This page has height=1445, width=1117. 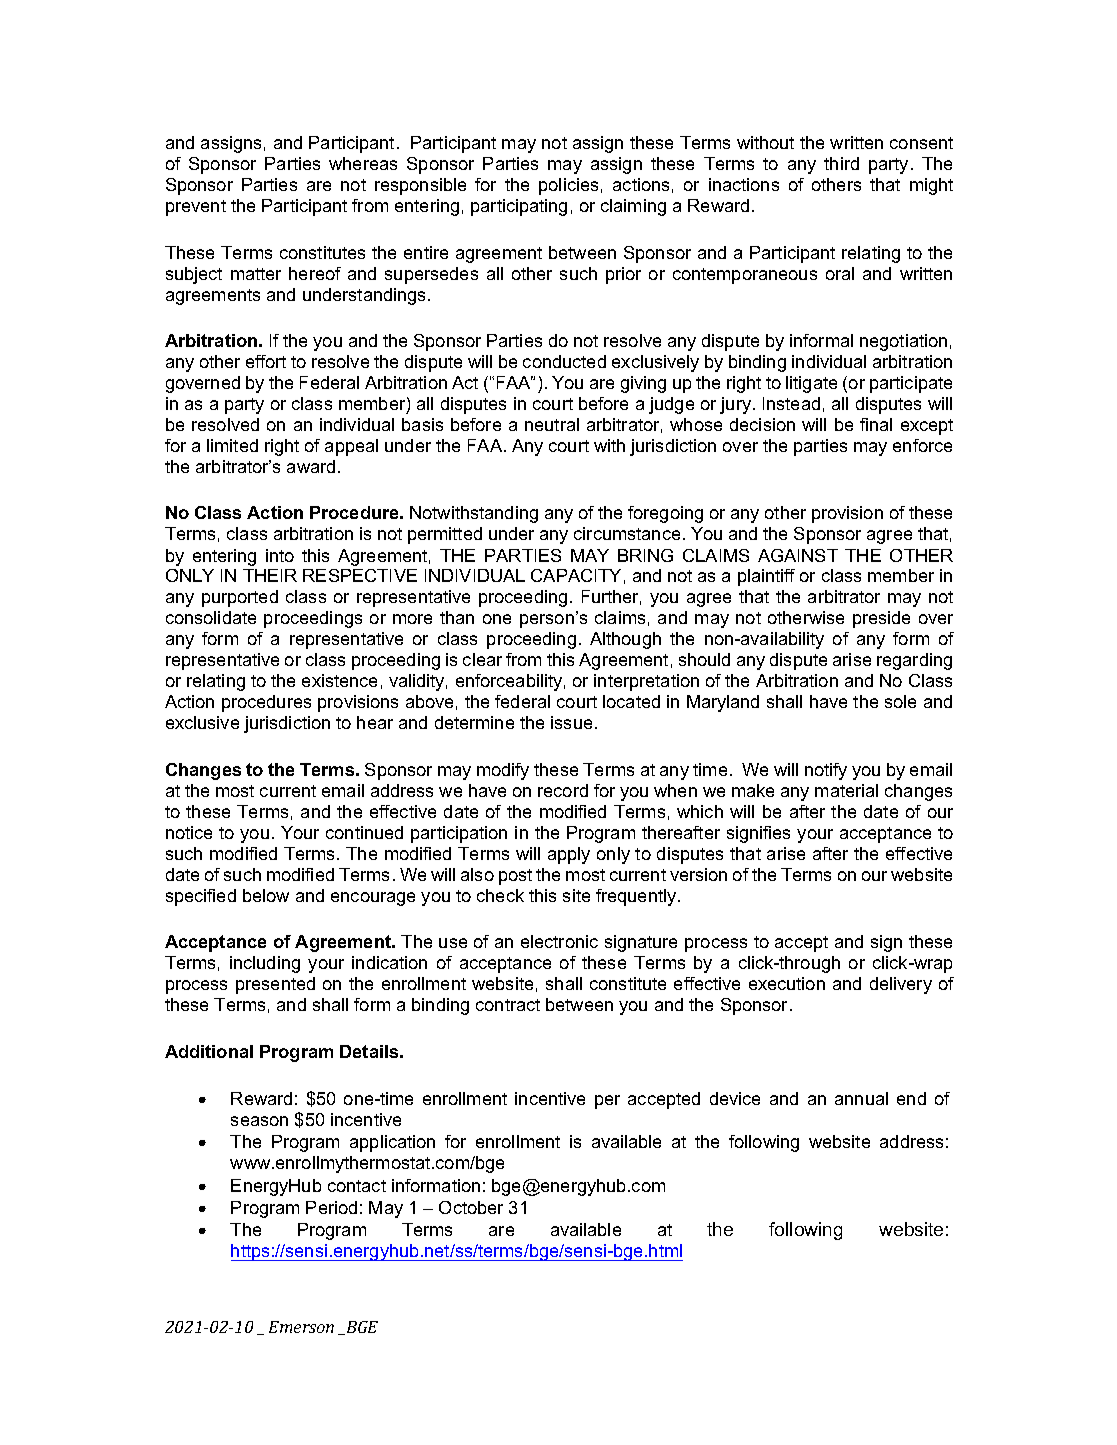 What do you see at coordinates (275, 985) in the page?
I see `presented` at bounding box center [275, 985].
